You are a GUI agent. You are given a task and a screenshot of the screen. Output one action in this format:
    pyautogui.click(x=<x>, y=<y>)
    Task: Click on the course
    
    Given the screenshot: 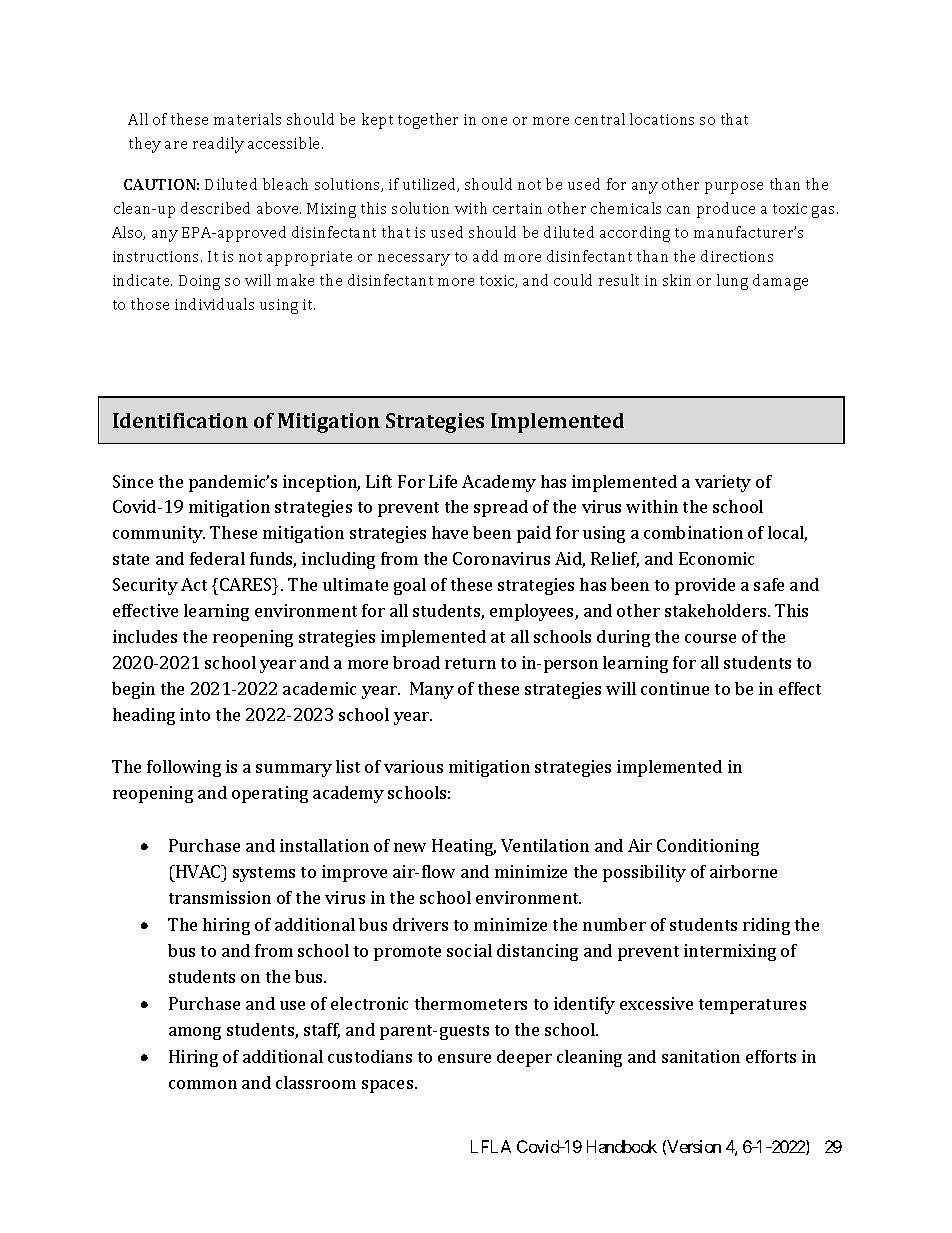 What is the action you would take?
    pyautogui.click(x=710, y=638)
